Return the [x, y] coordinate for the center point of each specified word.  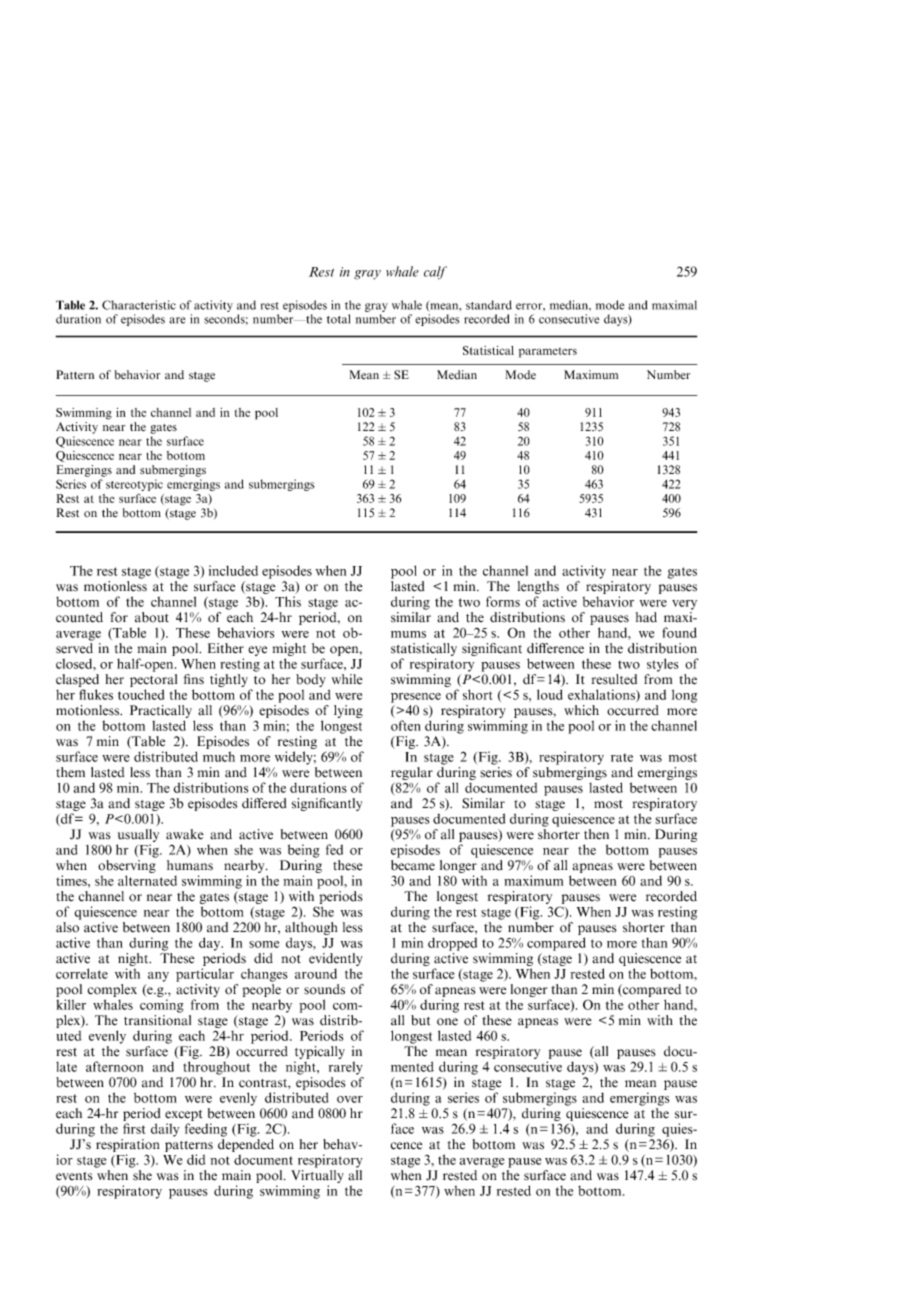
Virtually [317, 1176]
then [596, 834]
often [406, 725]
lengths [538, 587]
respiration [127, 1145]
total [338, 319]
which [581, 710]
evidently [336, 959]
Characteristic [139, 305]
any [158, 977]
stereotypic [134, 485]
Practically [161, 711]
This [288, 601]
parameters [548, 352]
